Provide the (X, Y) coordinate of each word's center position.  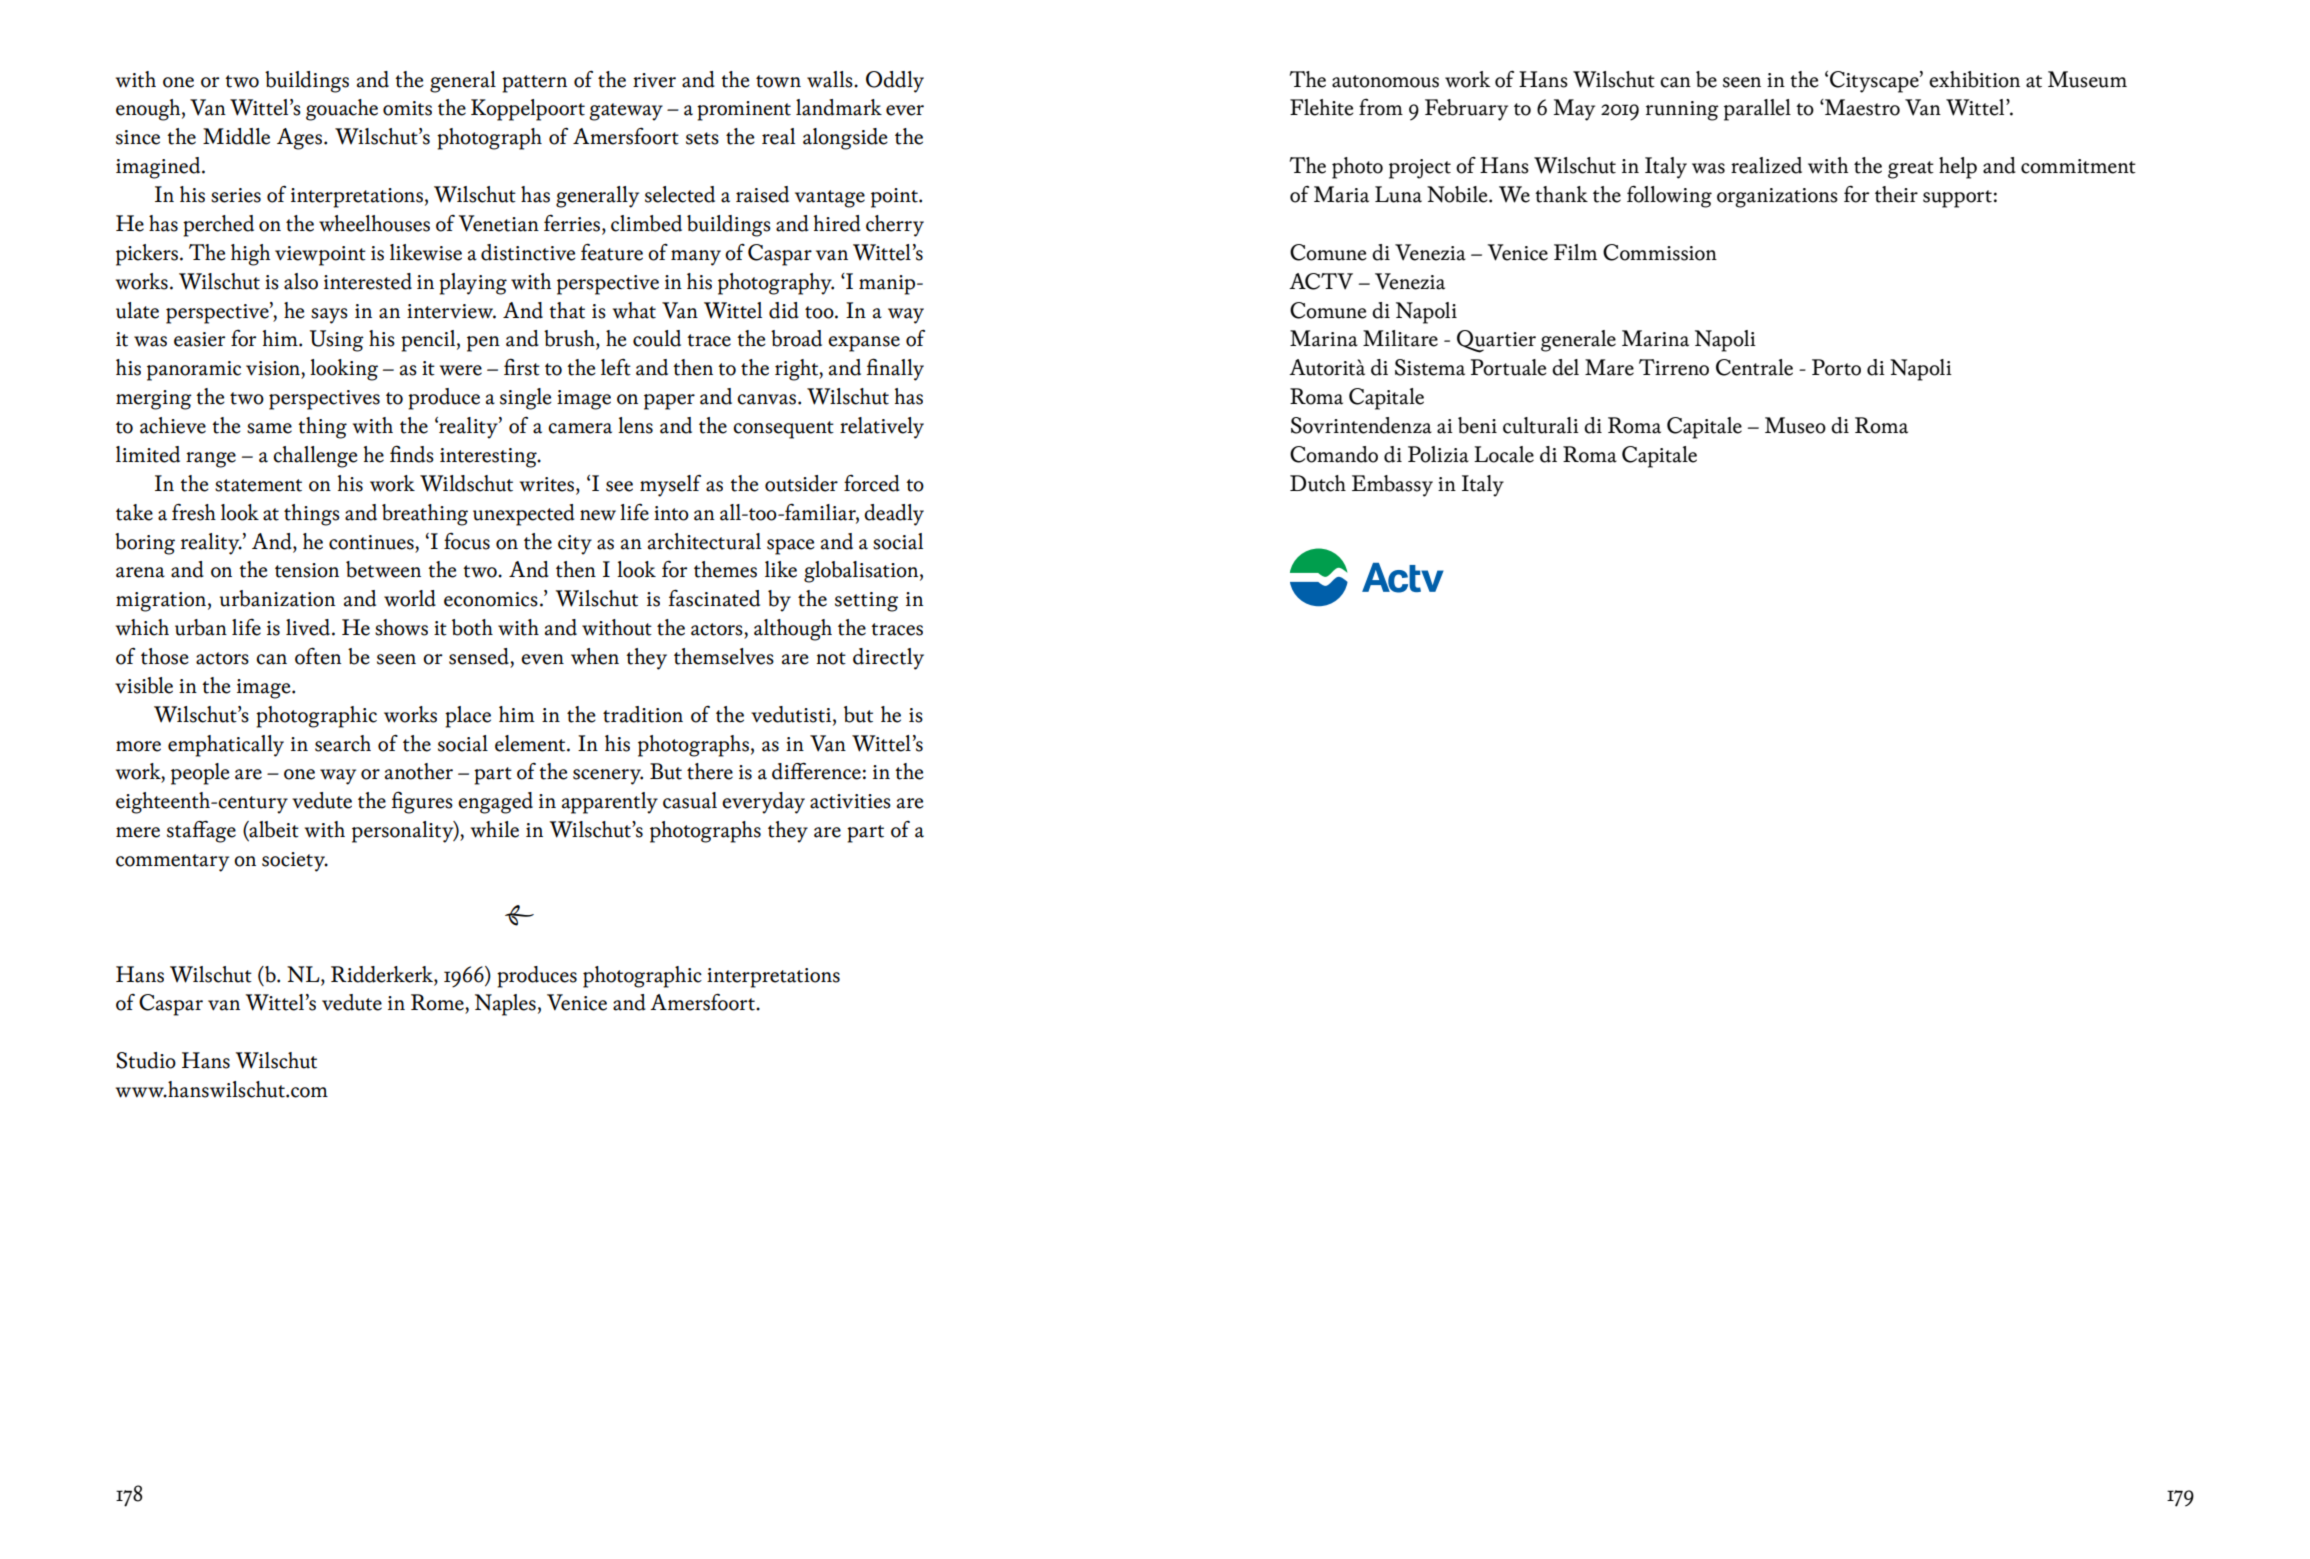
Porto (1836, 367)
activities (850, 801)
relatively (882, 428)
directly (888, 659)
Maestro (1861, 107)
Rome (438, 1002)
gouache (342, 110)
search (343, 743)
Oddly (895, 82)
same (269, 428)
